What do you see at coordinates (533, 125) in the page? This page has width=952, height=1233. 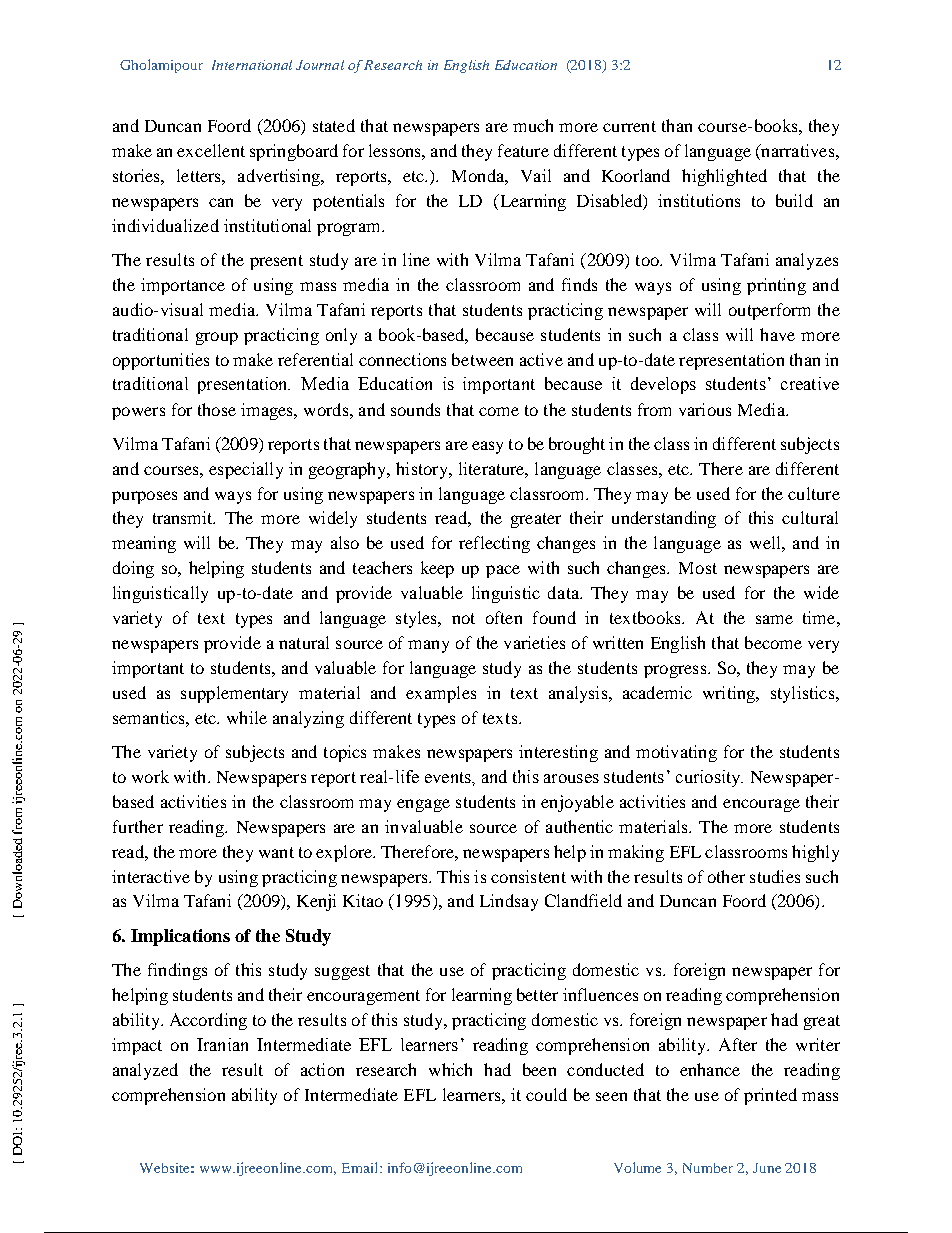 I see `much` at bounding box center [533, 125].
